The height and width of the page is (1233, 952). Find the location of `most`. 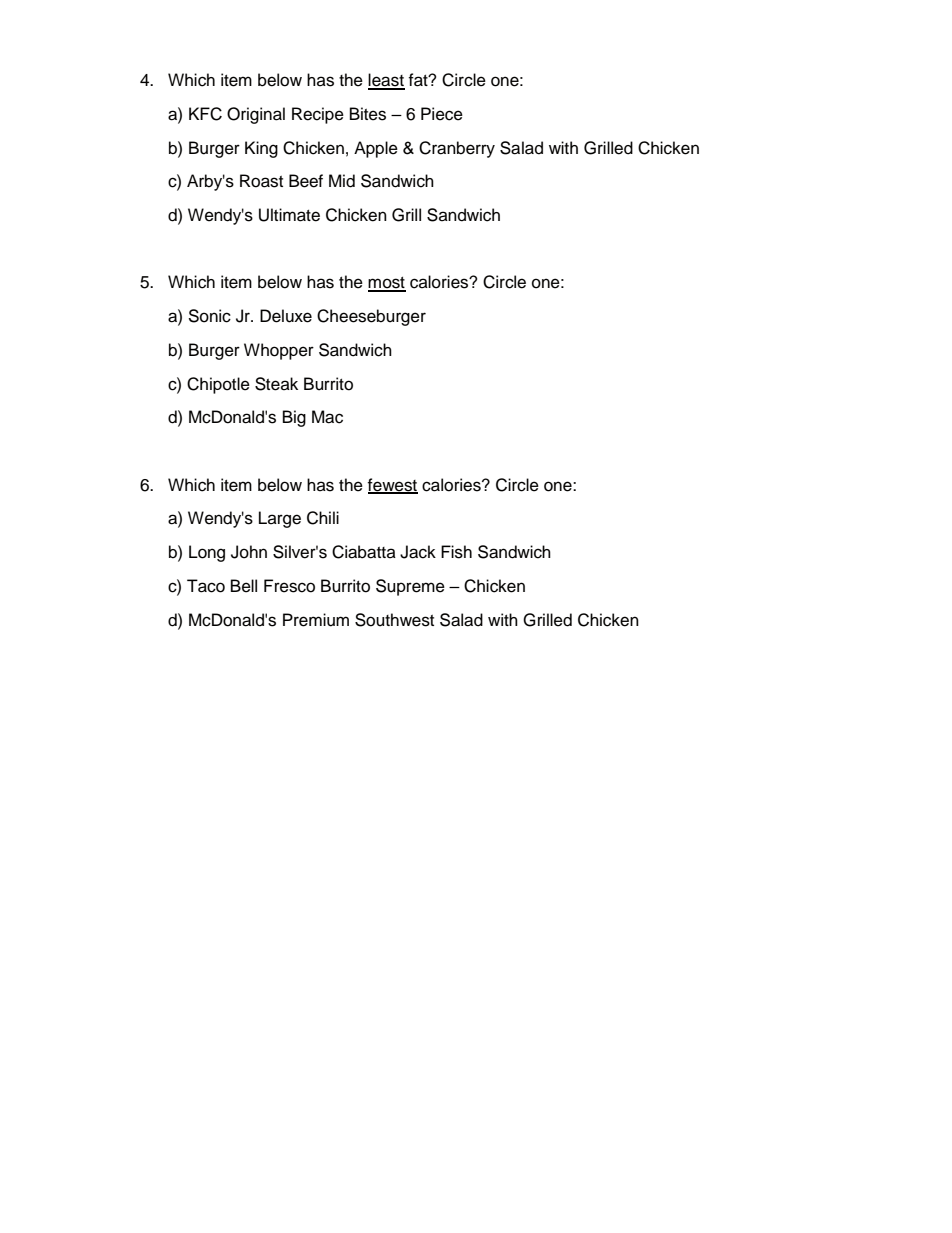

most is located at coordinates (387, 284).
